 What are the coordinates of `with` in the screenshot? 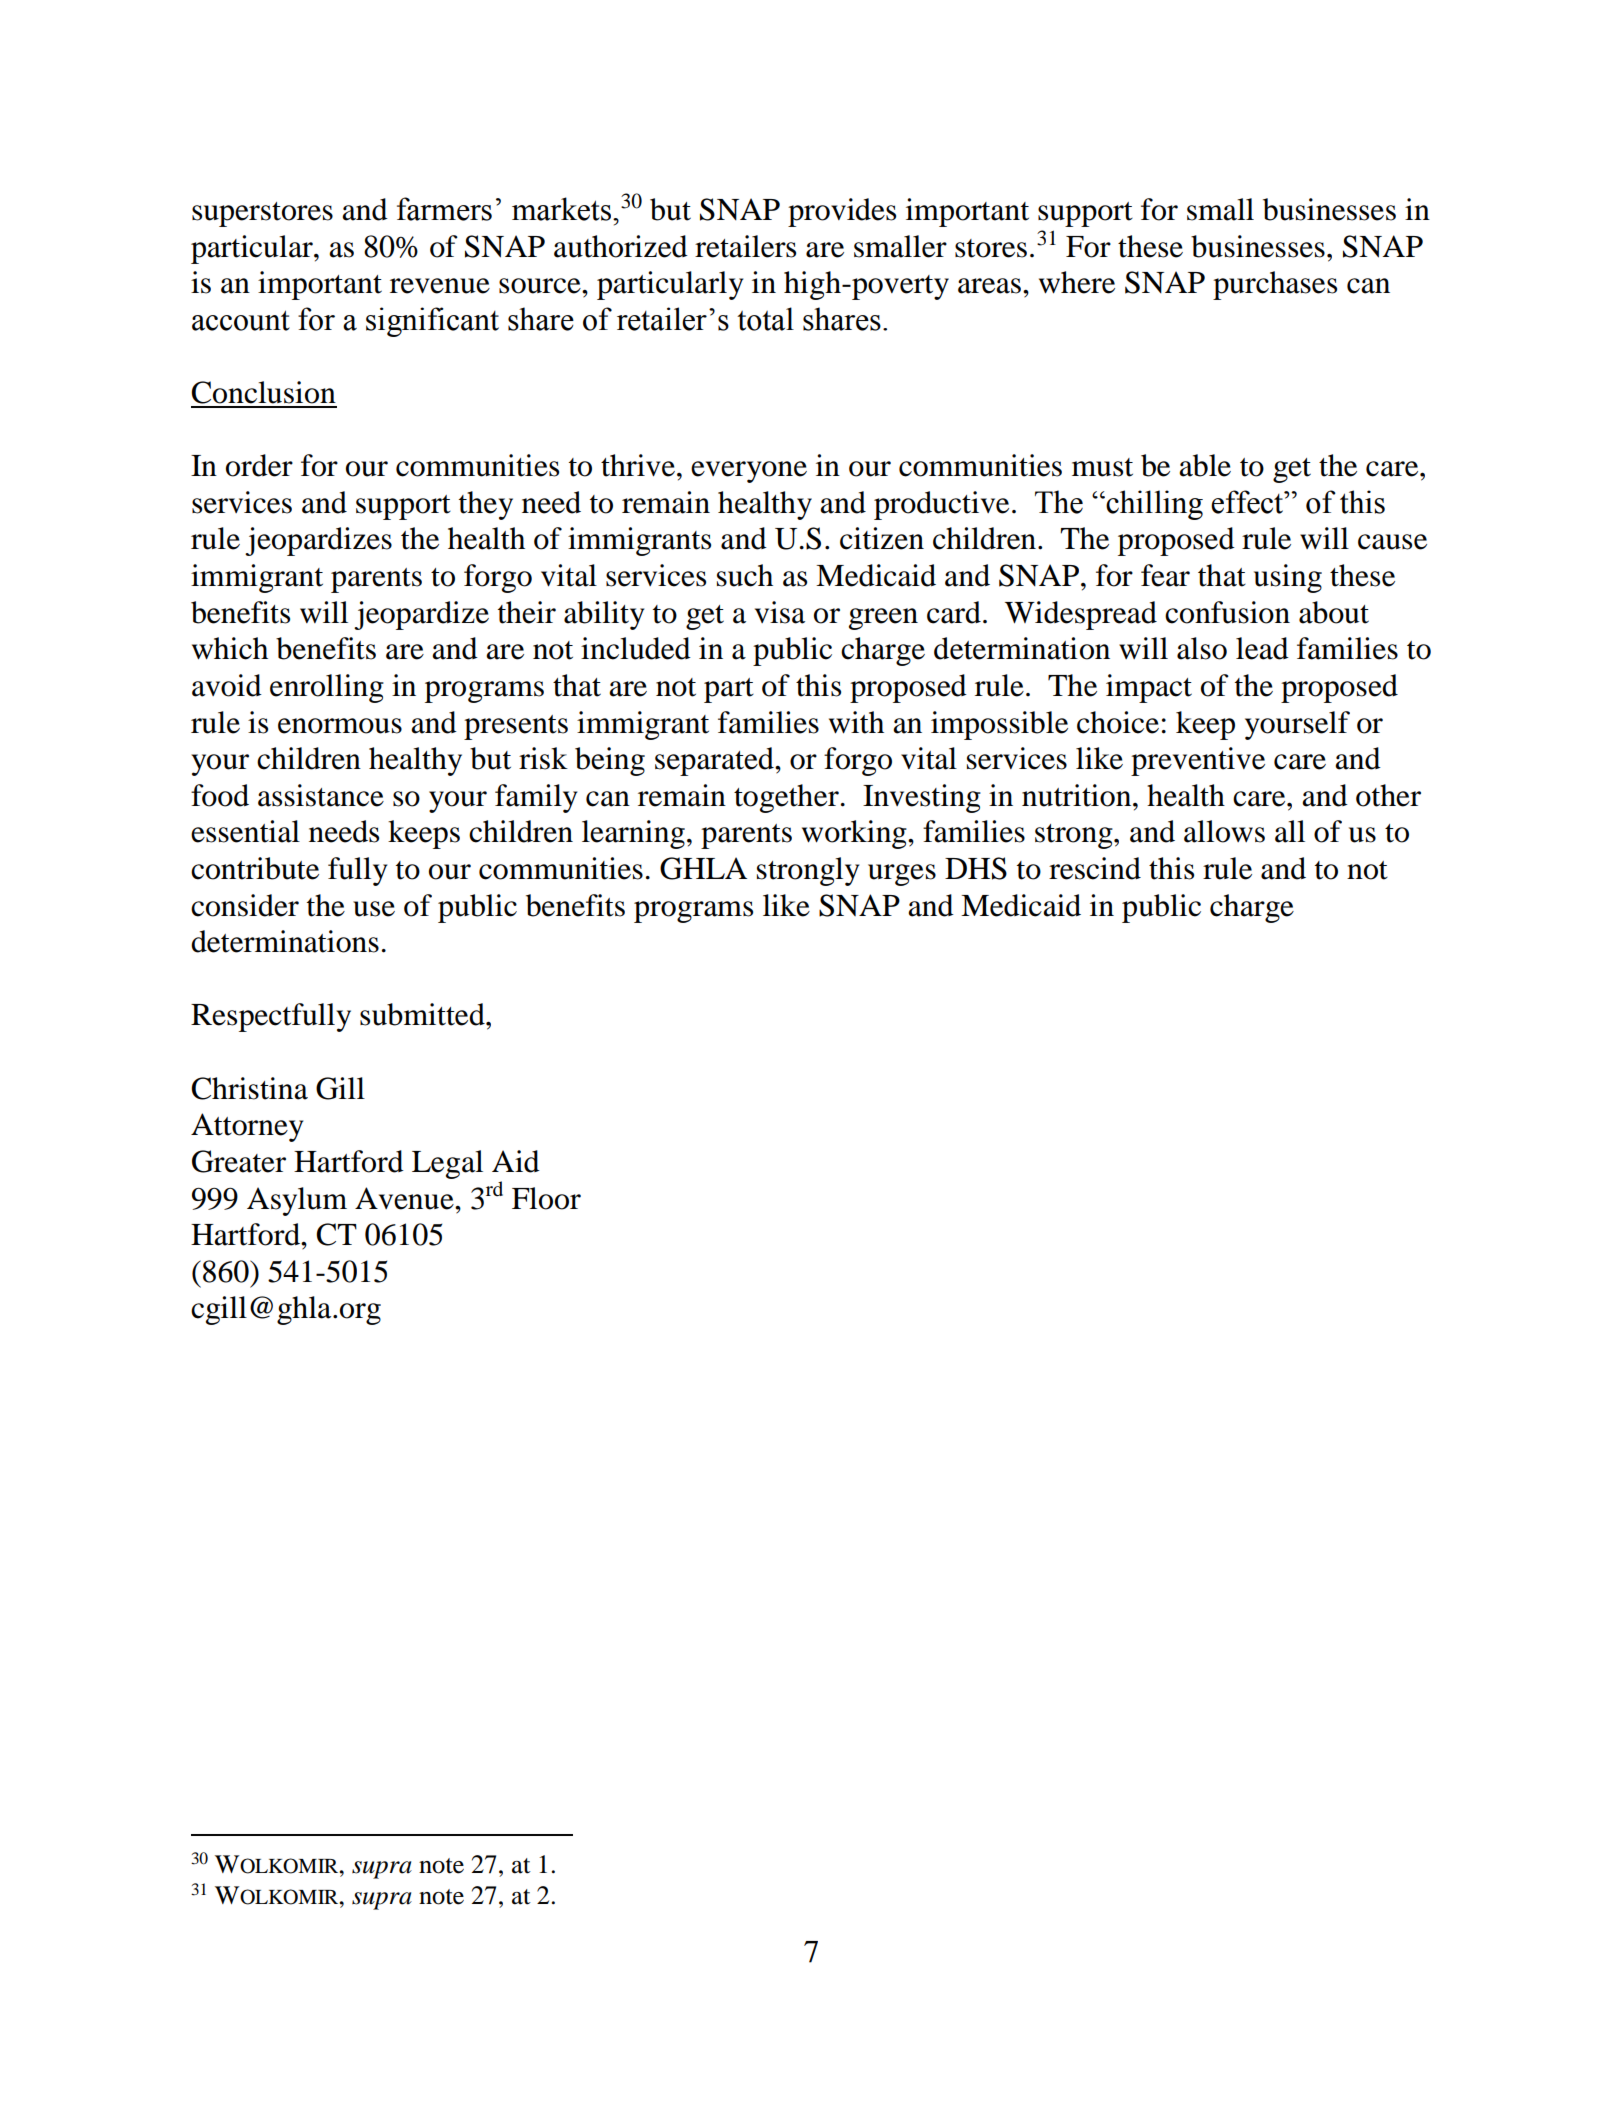 It's located at (856, 722).
